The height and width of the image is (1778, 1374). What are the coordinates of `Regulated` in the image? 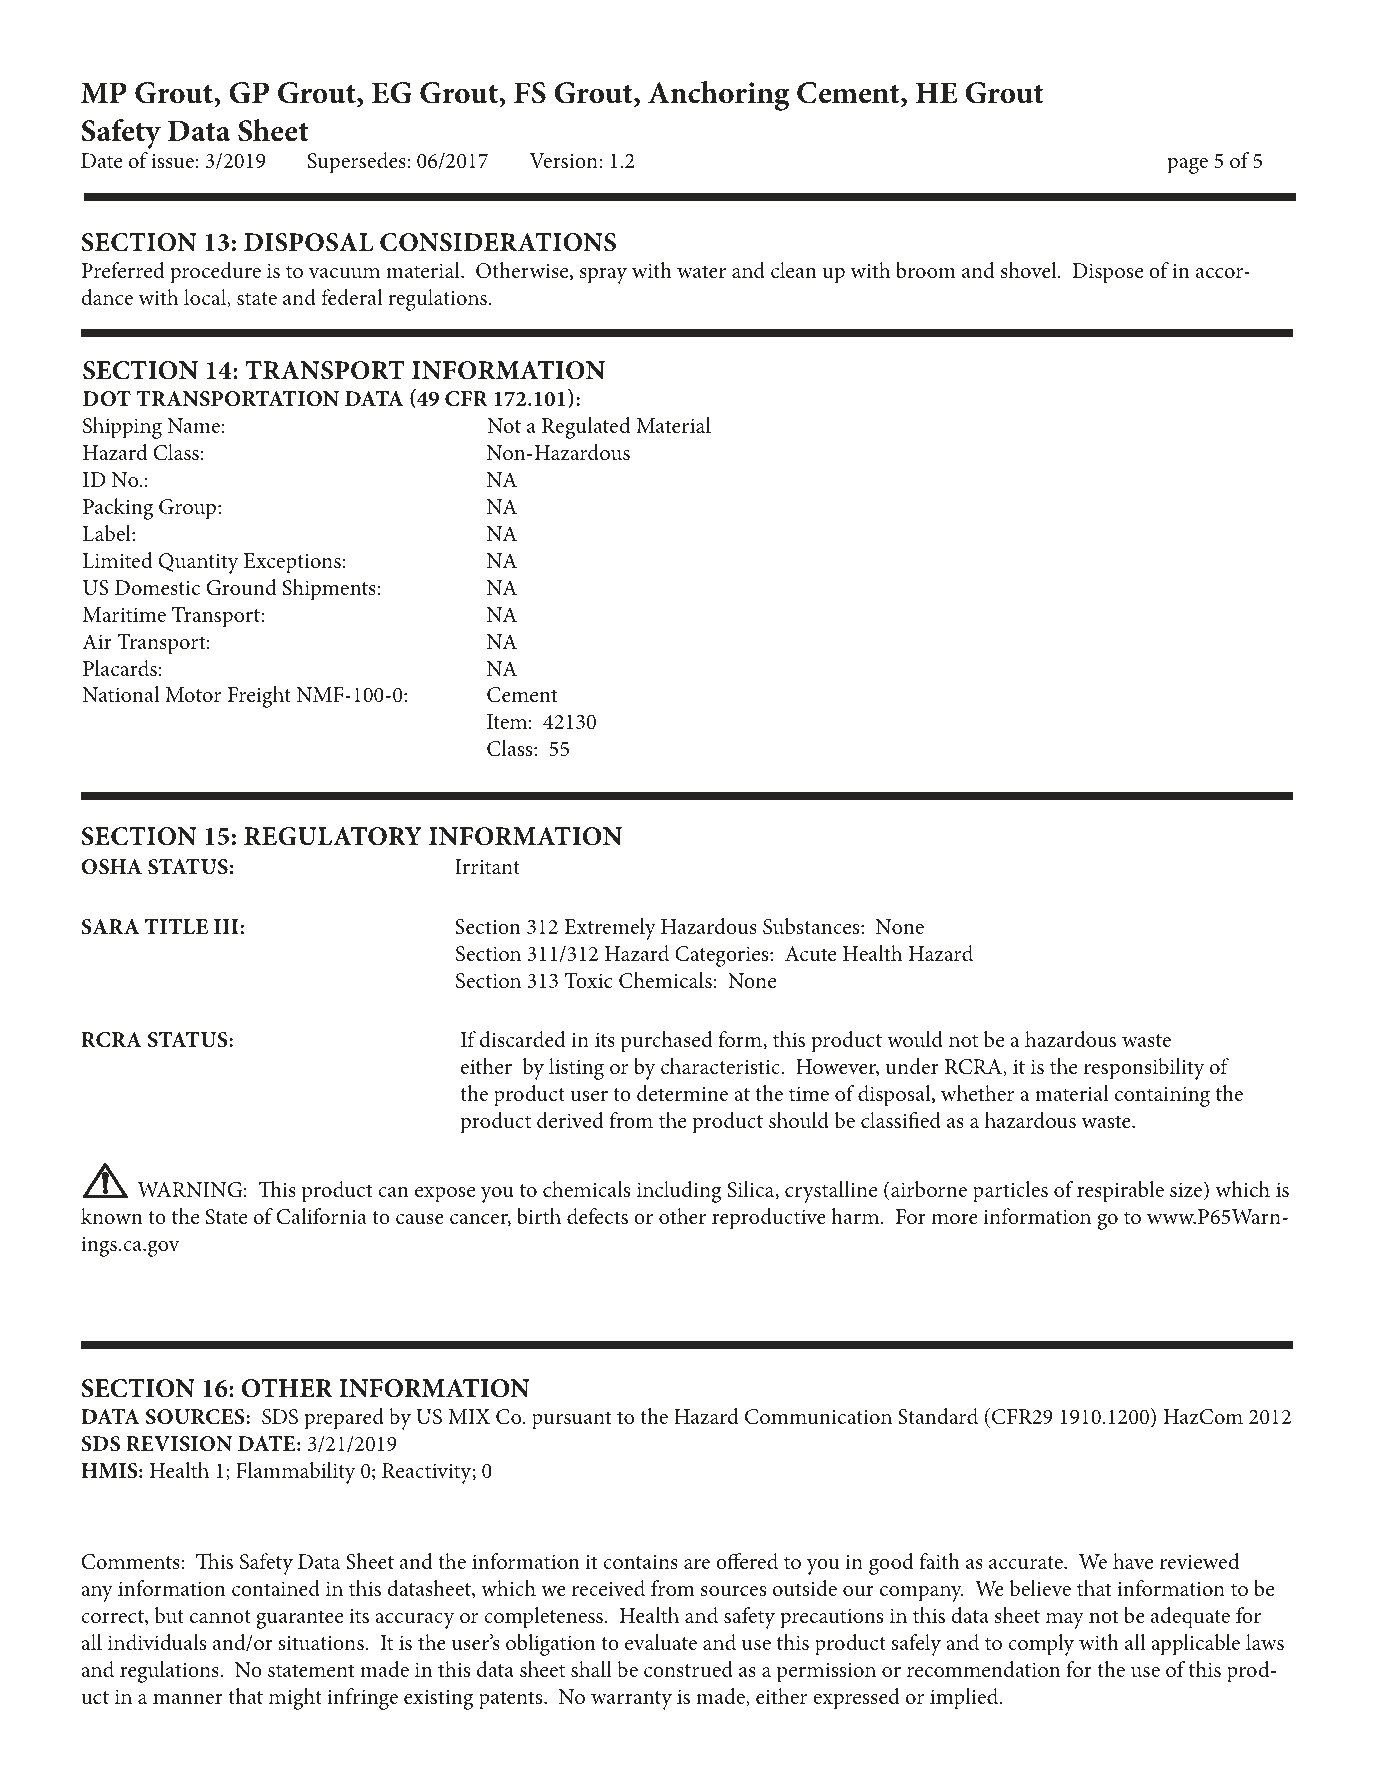 It's located at (586, 428).
